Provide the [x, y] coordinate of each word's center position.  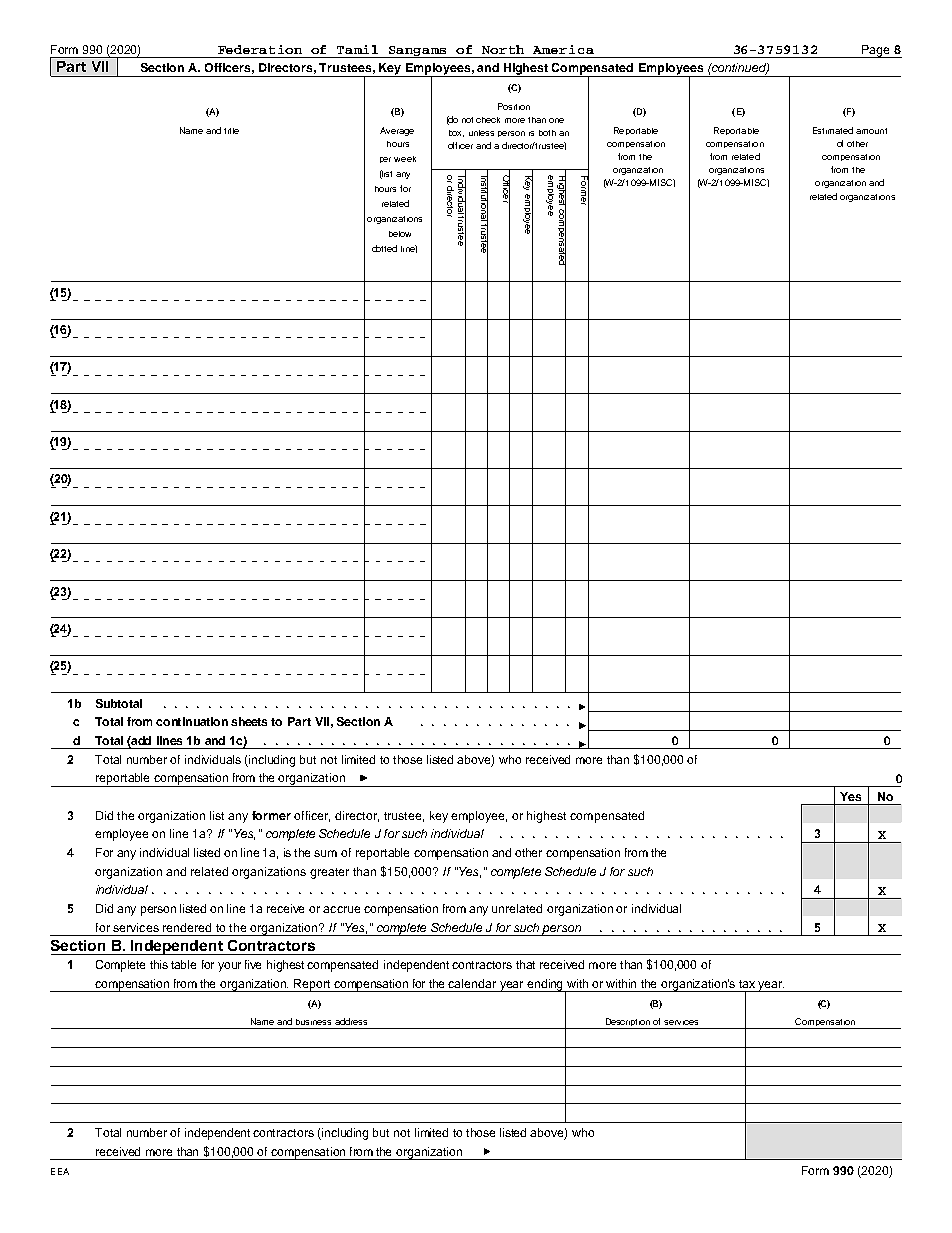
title [231, 131]
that [525, 964]
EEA [60, 1171]
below [400, 234]
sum [325, 853]
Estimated [833, 130]
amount [871, 131]
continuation [192, 721]
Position [514, 106]
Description [628, 1023]
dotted [384, 248]
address [351, 1021]
